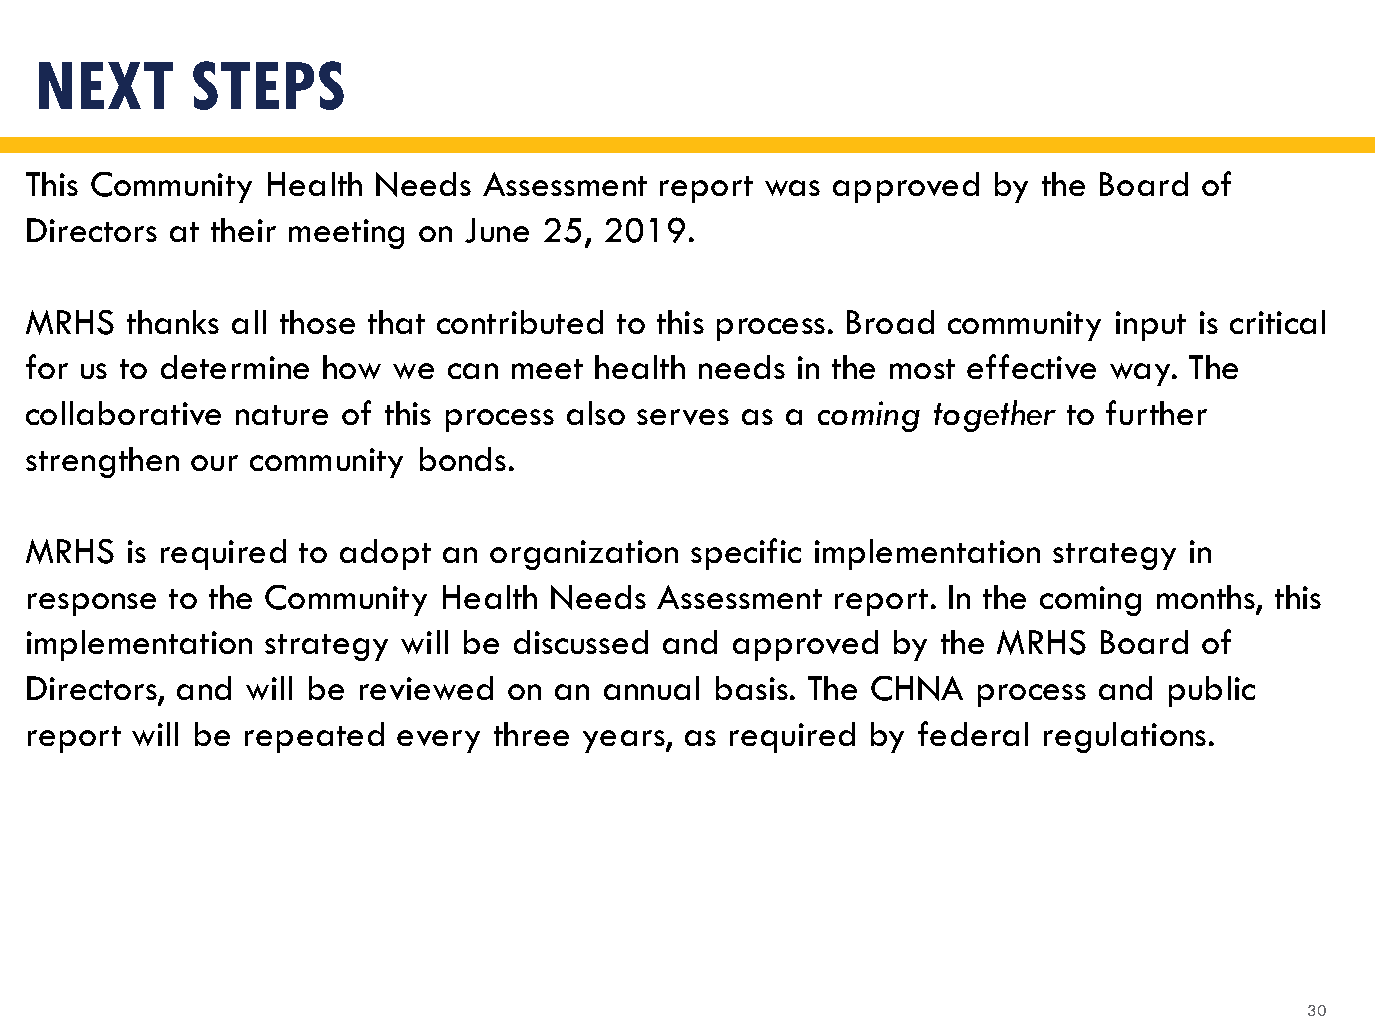  Describe the element at coordinates (497, 230) in the document. I see `June` at that location.
